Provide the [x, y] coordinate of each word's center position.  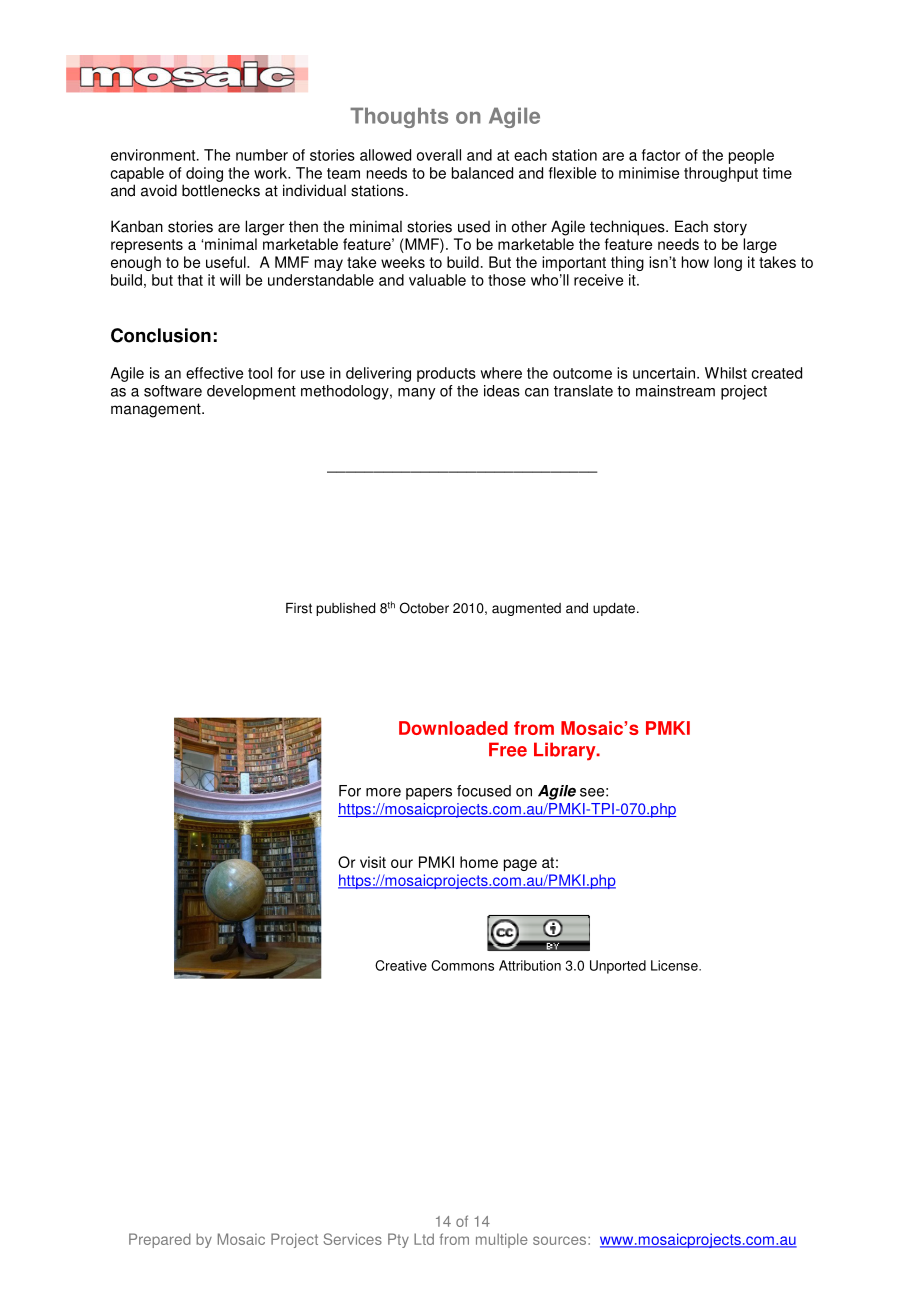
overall [439, 155]
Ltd [424, 1239]
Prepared [160, 1240]
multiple [502, 1240]
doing [204, 174]
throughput [721, 174]
